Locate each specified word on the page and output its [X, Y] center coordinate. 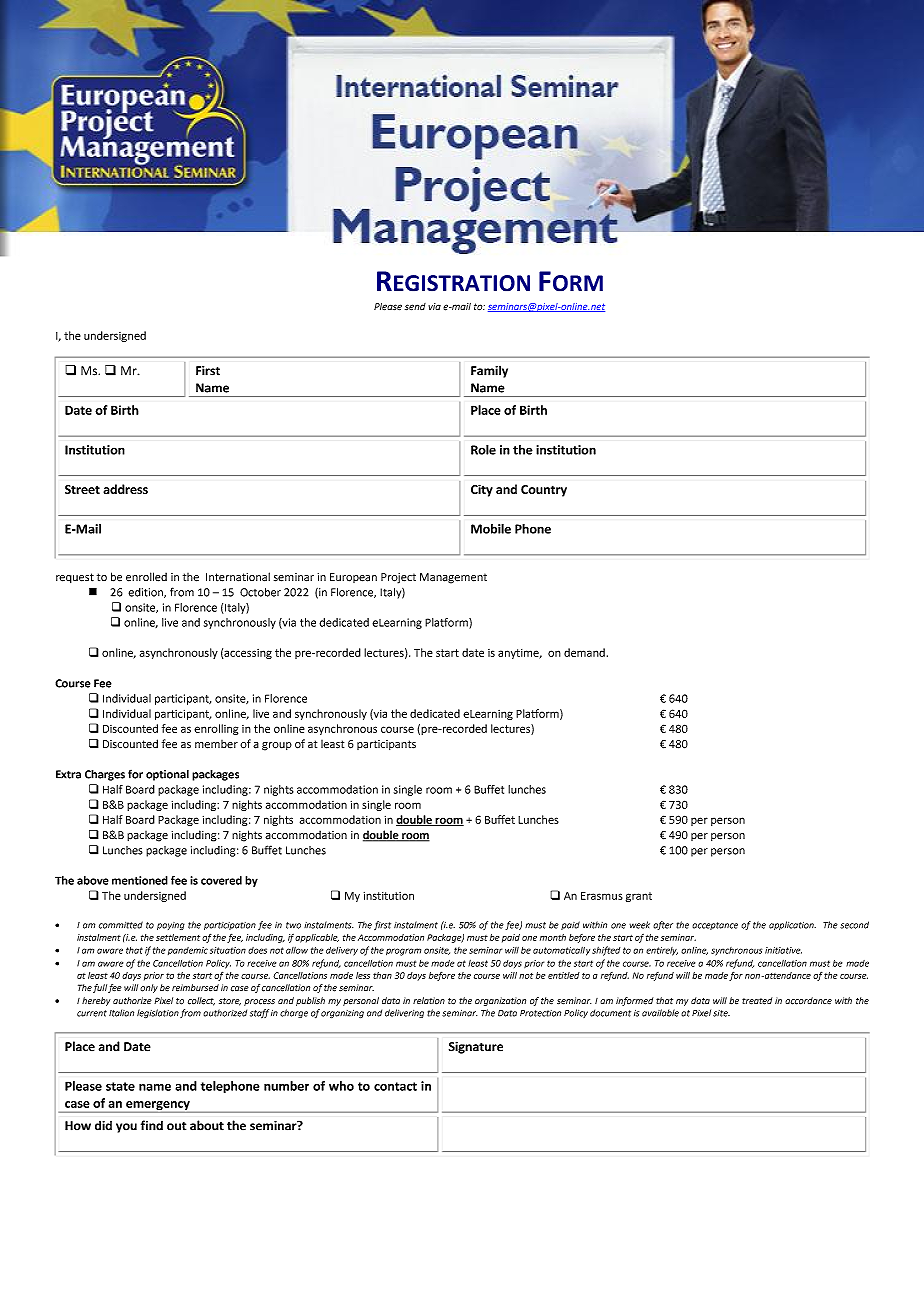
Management [453, 578]
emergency [158, 1107]
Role [483, 450]
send [415, 306]
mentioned [140, 880]
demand [584, 652]
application [792, 925]
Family [489, 371]
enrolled [146, 577]
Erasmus [602, 896]
